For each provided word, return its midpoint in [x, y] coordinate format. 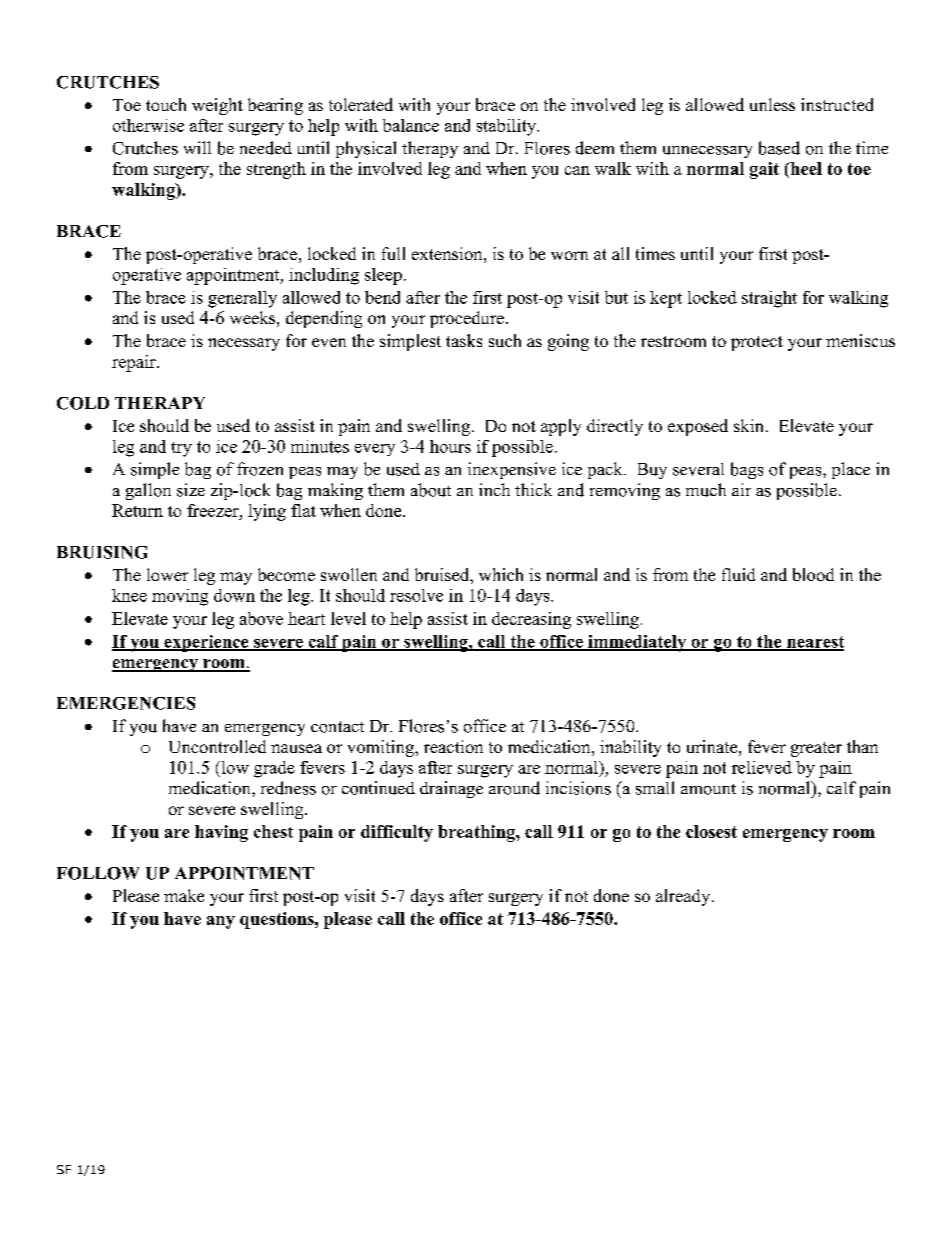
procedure [467, 319]
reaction [453, 746]
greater [816, 749]
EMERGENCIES [126, 703]
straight [769, 299]
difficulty [397, 833]
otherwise [148, 125]
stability [507, 127]
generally [242, 299]
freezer [214, 510]
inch [494, 489]
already [684, 897]
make [184, 895]
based [779, 148]
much [706, 490]
